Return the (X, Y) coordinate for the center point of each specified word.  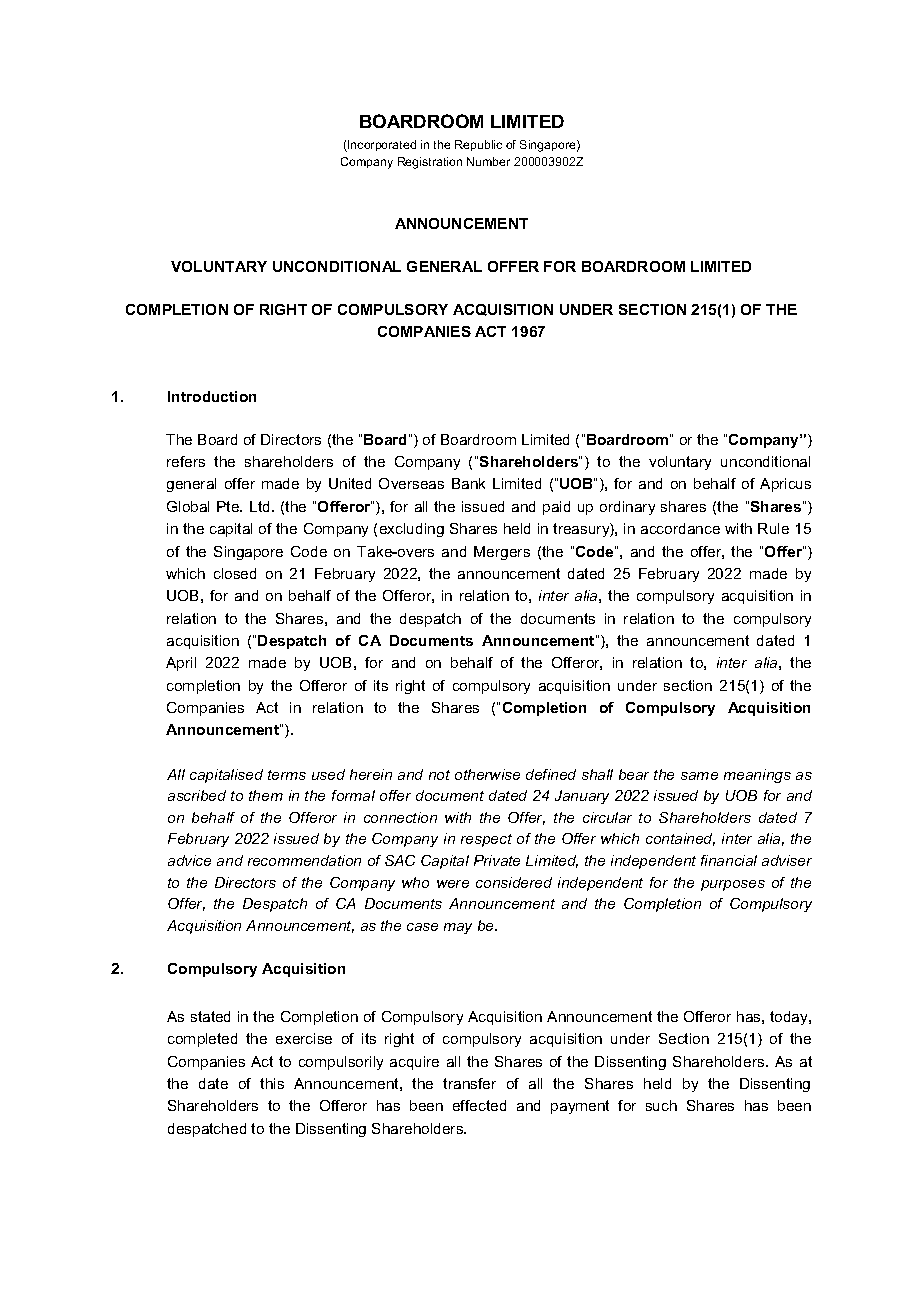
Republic (478, 145)
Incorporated (381, 146)
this (272, 1083)
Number (488, 161)
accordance (680, 528)
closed (235, 573)
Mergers (502, 553)
